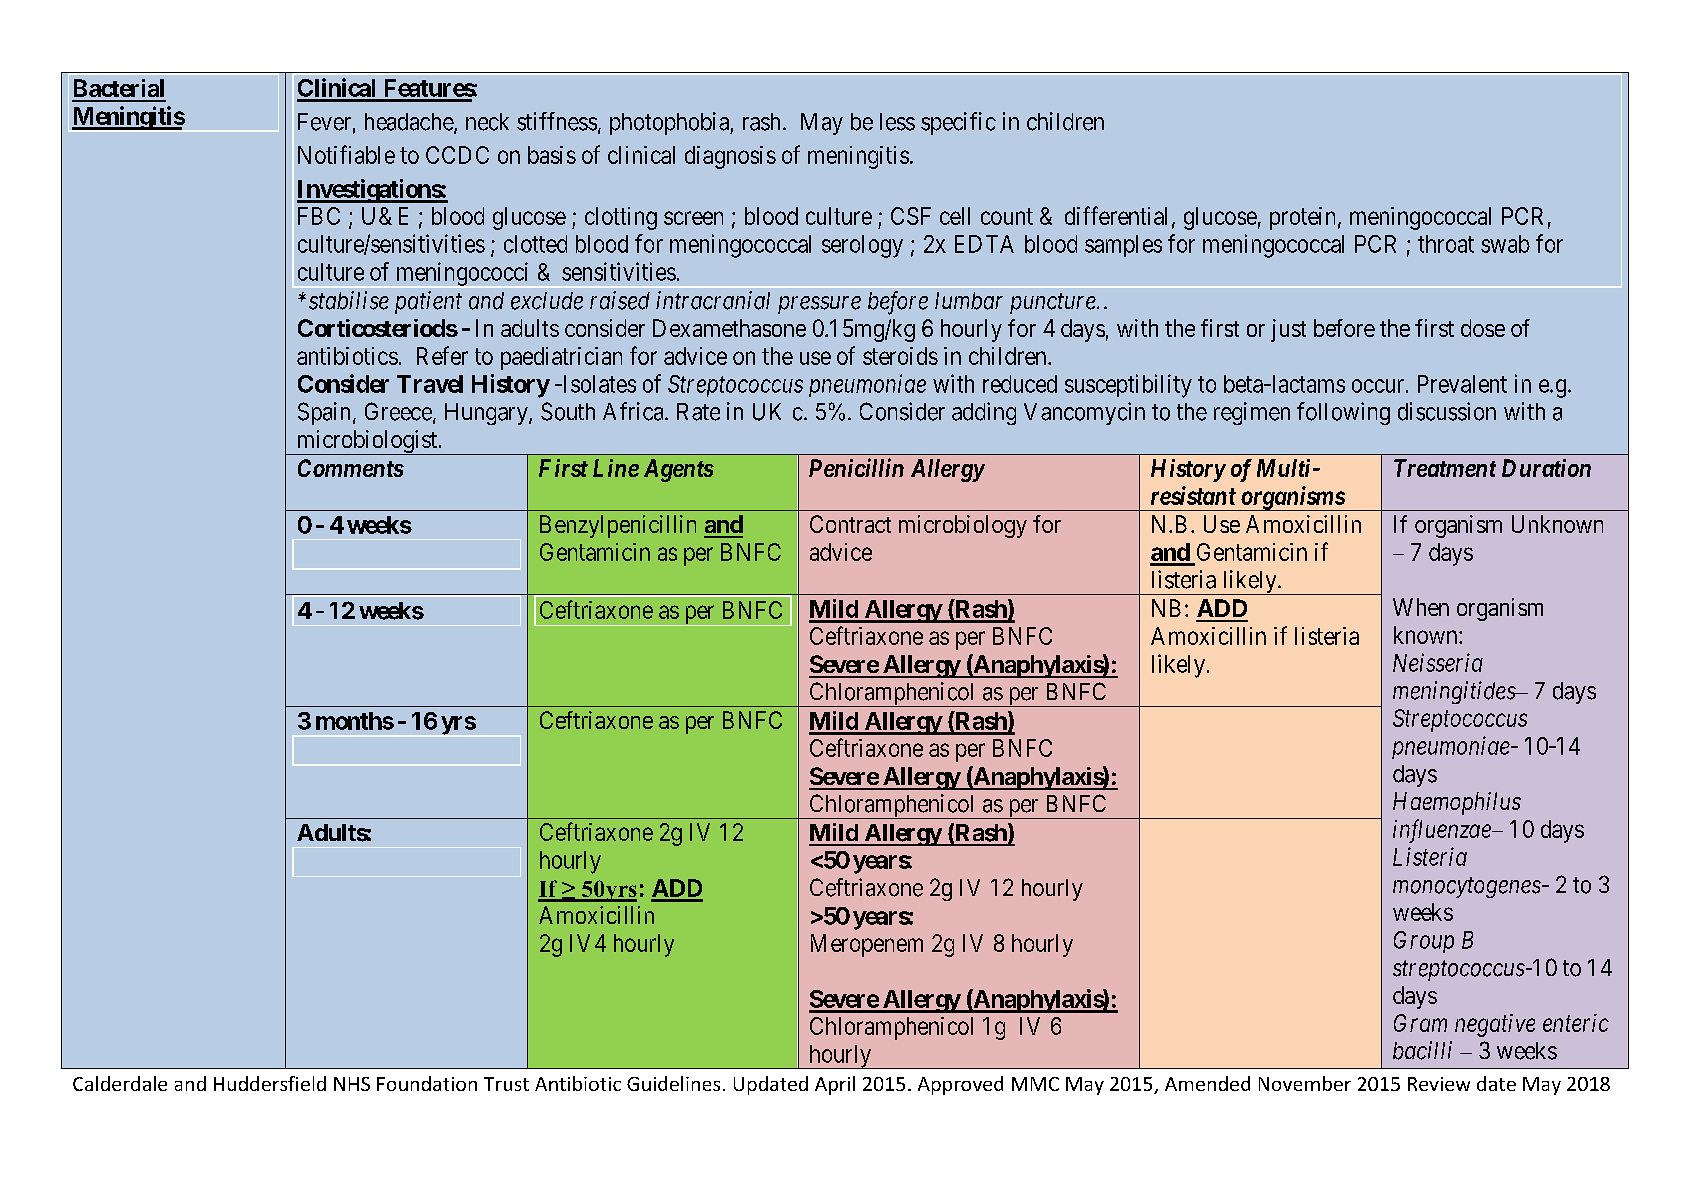 The width and height of the page is (1690, 1195). What do you see at coordinates (960, 1085) in the page?
I see `Approved` at bounding box center [960, 1085].
